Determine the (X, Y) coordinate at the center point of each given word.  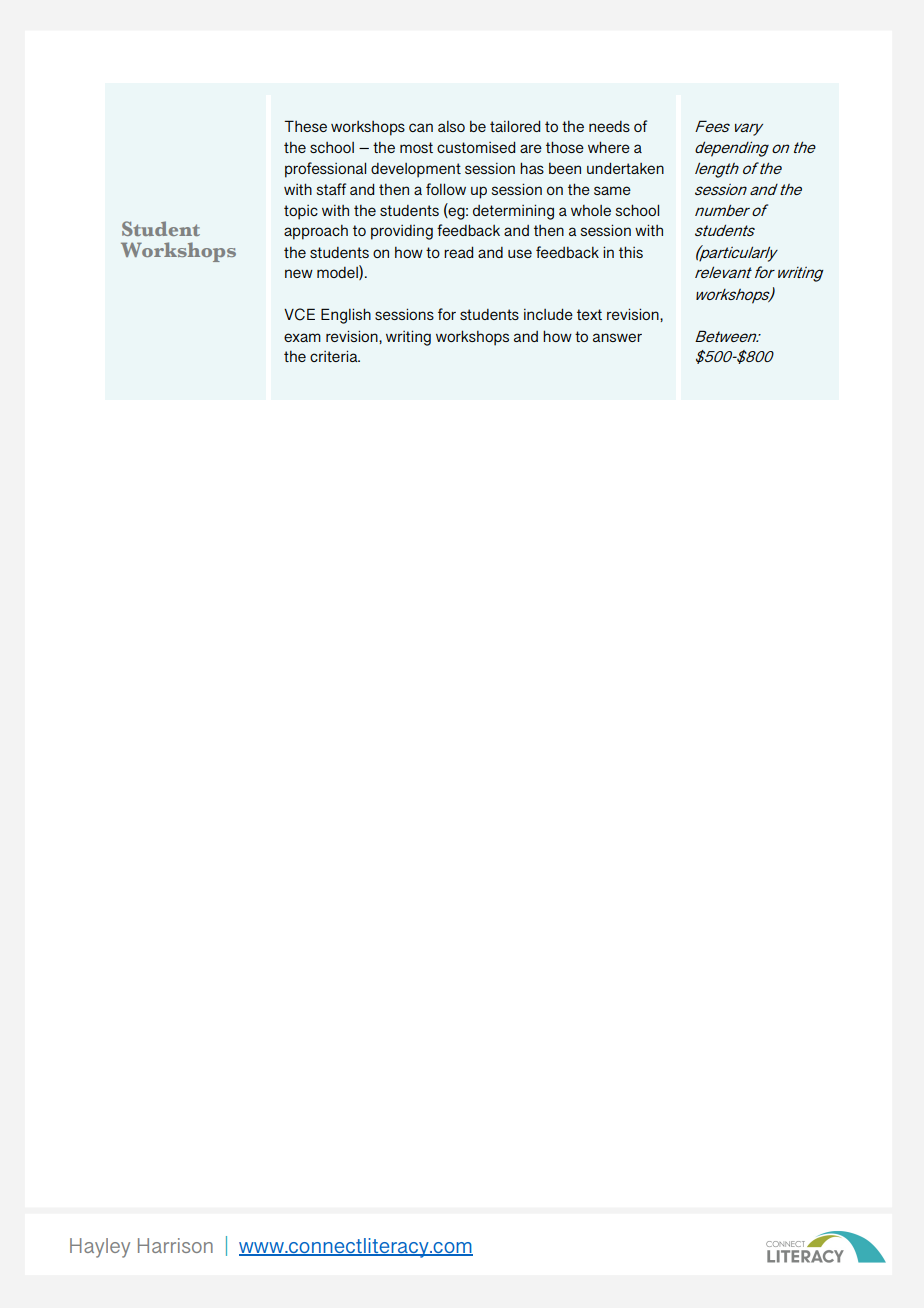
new (299, 273)
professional (325, 170)
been (565, 168)
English (346, 316)
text (589, 314)
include (548, 314)
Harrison (175, 1245)
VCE (299, 314)
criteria (335, 356)
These (305, 126)
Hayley (100, 1248)
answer (617, 337)
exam (302, 337)
